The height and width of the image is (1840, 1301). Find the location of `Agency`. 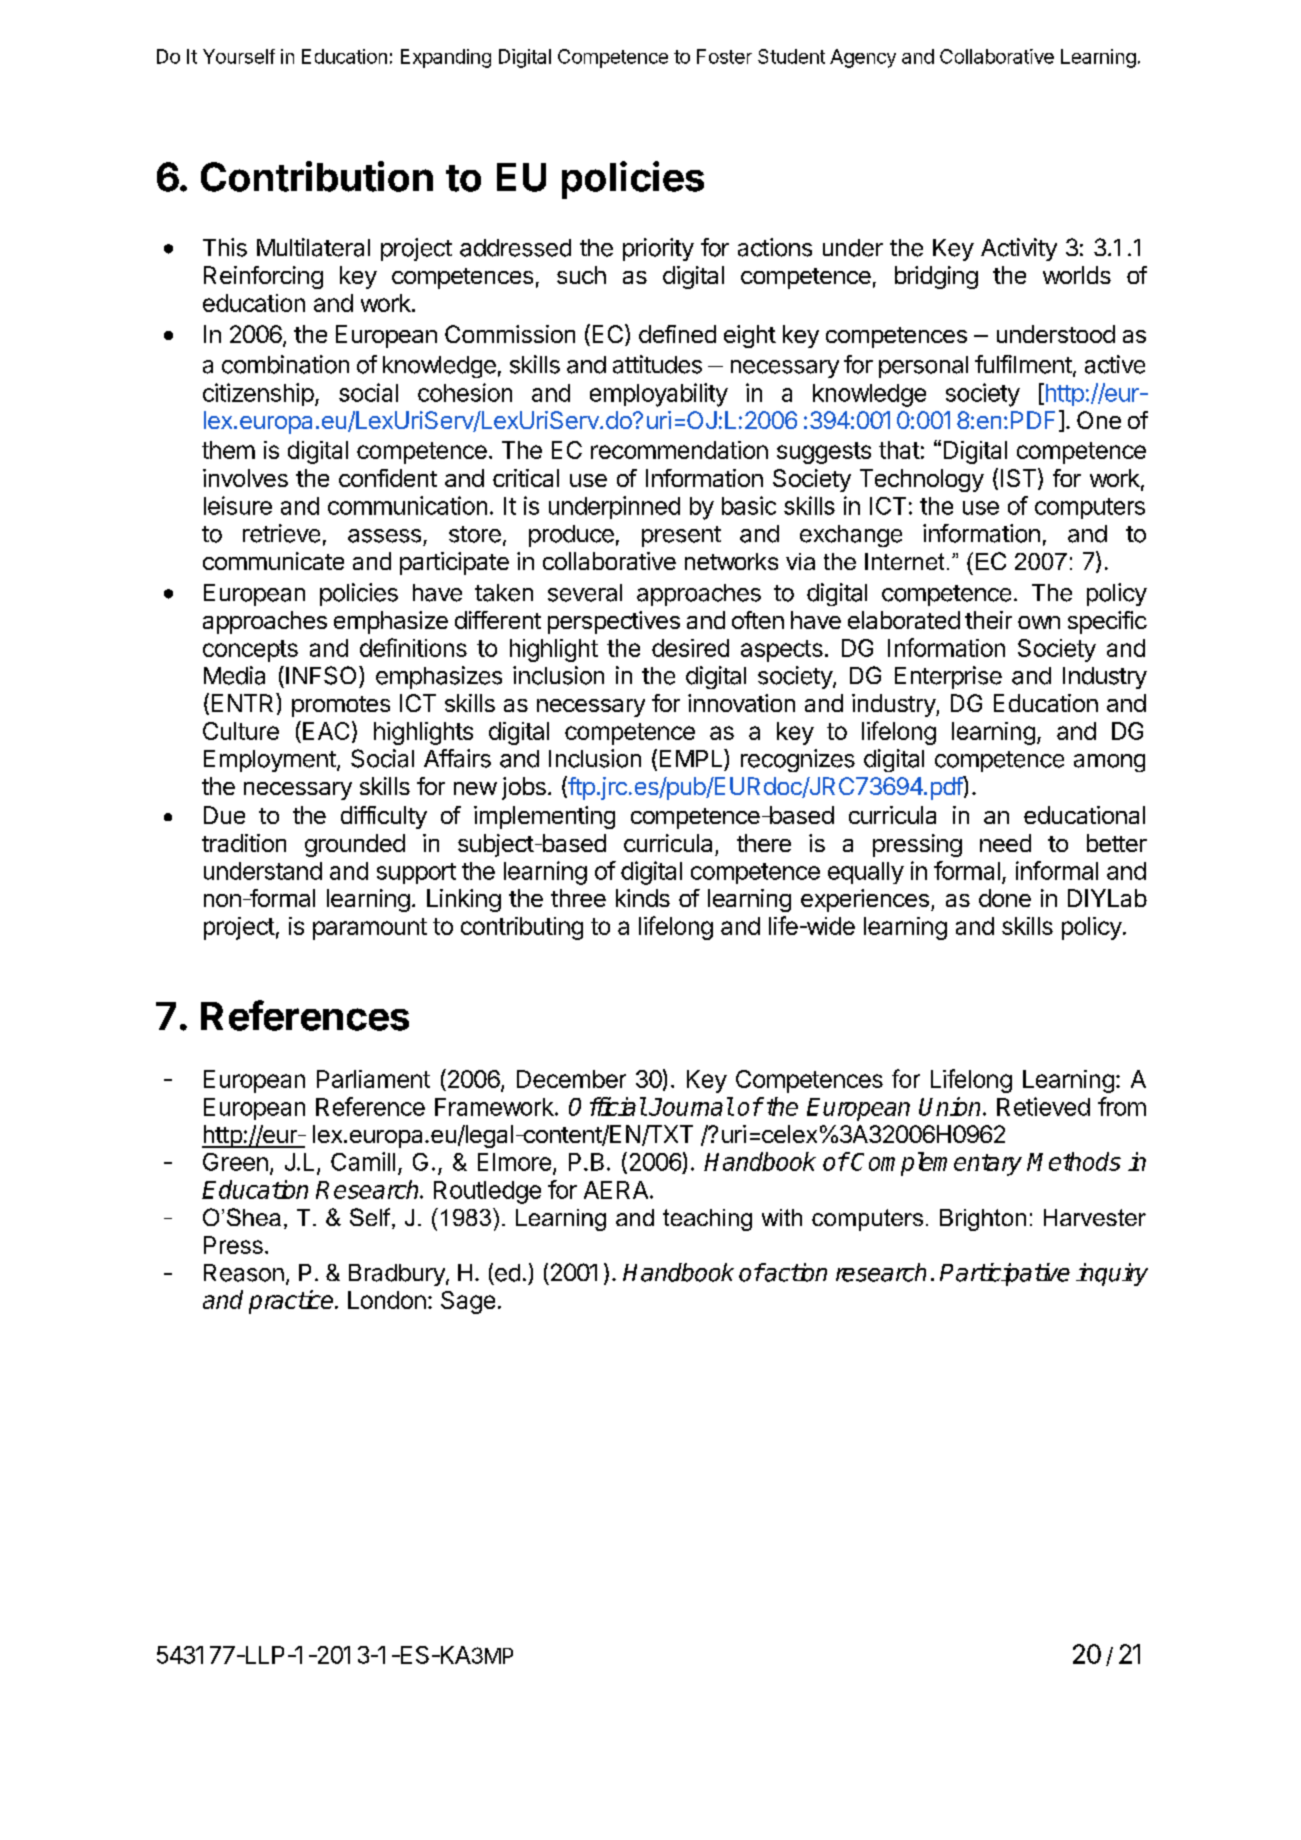

Agency is located at coordinates (863, 58).
